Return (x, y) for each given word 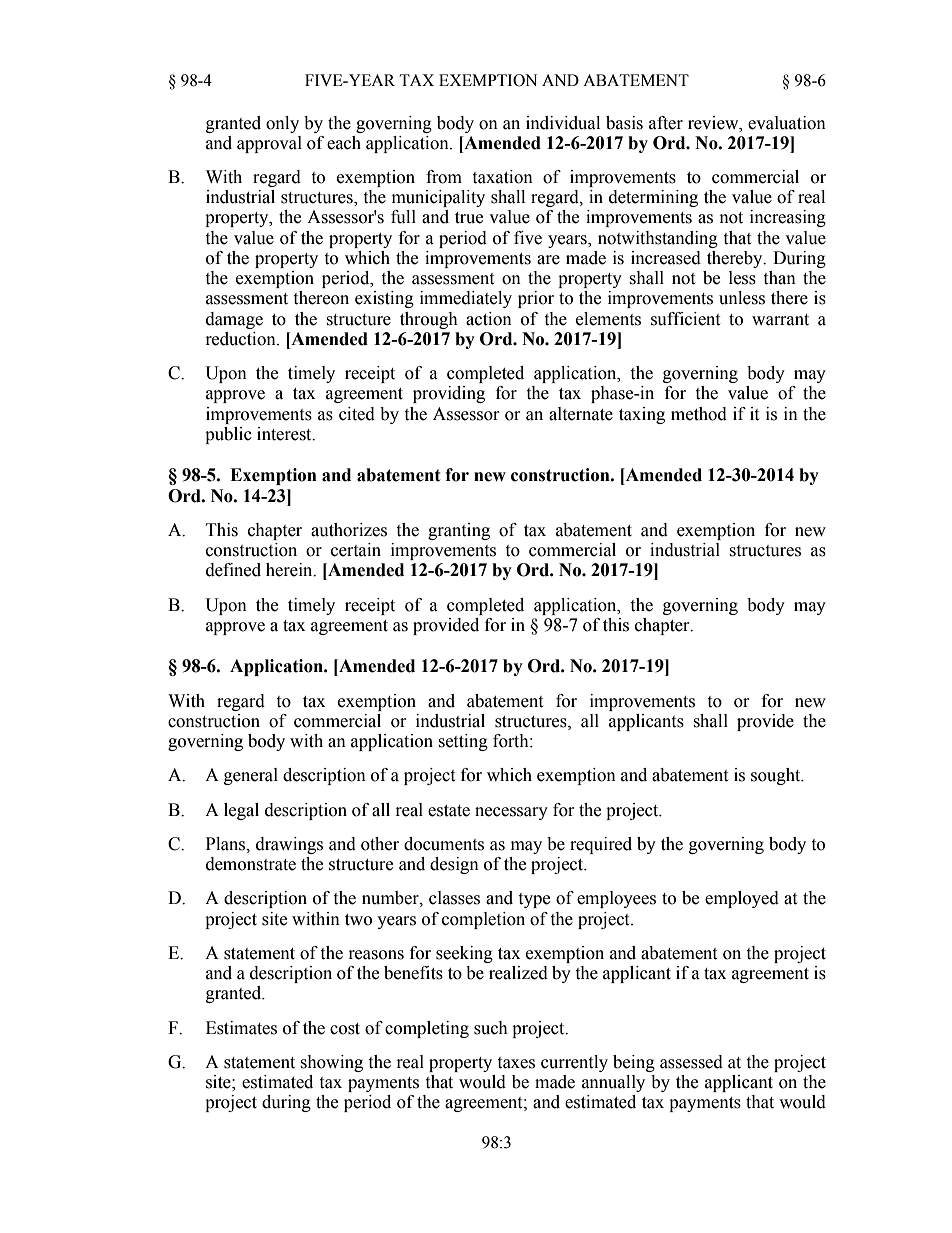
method (699, 414)
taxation (502, 177)
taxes (516, 1063)
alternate (581, 414)
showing (331, 1063)
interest (285, 434)
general (251, 776)
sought (777, 776)
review (714, 123)
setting (463, 742)
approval (269, 144)
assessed (691, 1062)
